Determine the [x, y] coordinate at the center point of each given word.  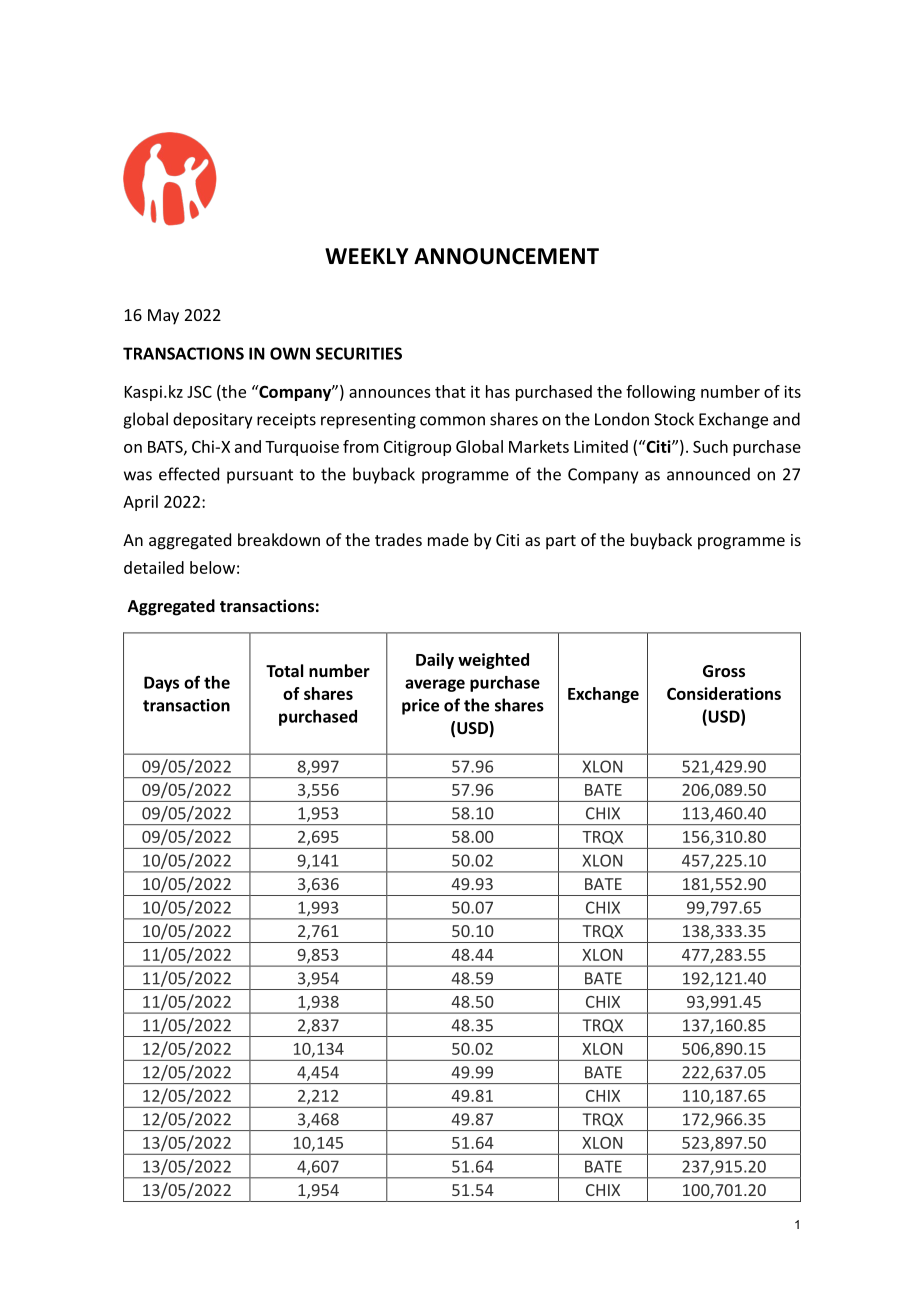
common [452, 421]
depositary [212, 420]
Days [161, 684]
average [435, 685]
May [163, 317]
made [448, 539]
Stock [674, 419]
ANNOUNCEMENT [506, 256]
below [212, 567]
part [561, 542]
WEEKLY [366, 256]
